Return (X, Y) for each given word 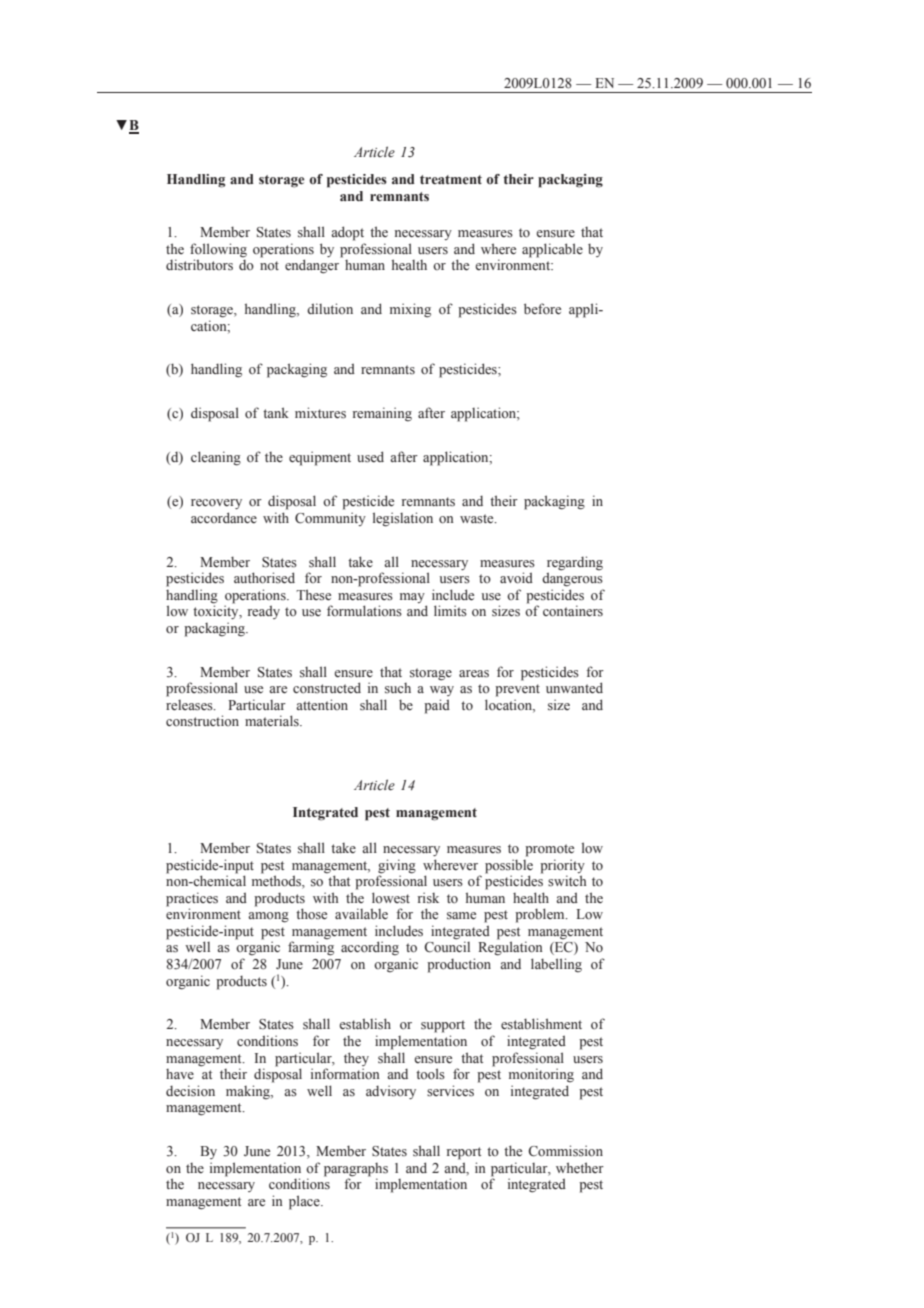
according (370, 948)
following (218, 250)
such (398, 688)
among (268, 917)
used (370, 457)
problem (541, 915)
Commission (565, 1151)
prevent (517, 690)
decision (190, 1091)
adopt (347, 233)
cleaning (216, 458)
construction (202, 720)
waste (478, 519)
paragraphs (356, 1170)
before (542, 309)
